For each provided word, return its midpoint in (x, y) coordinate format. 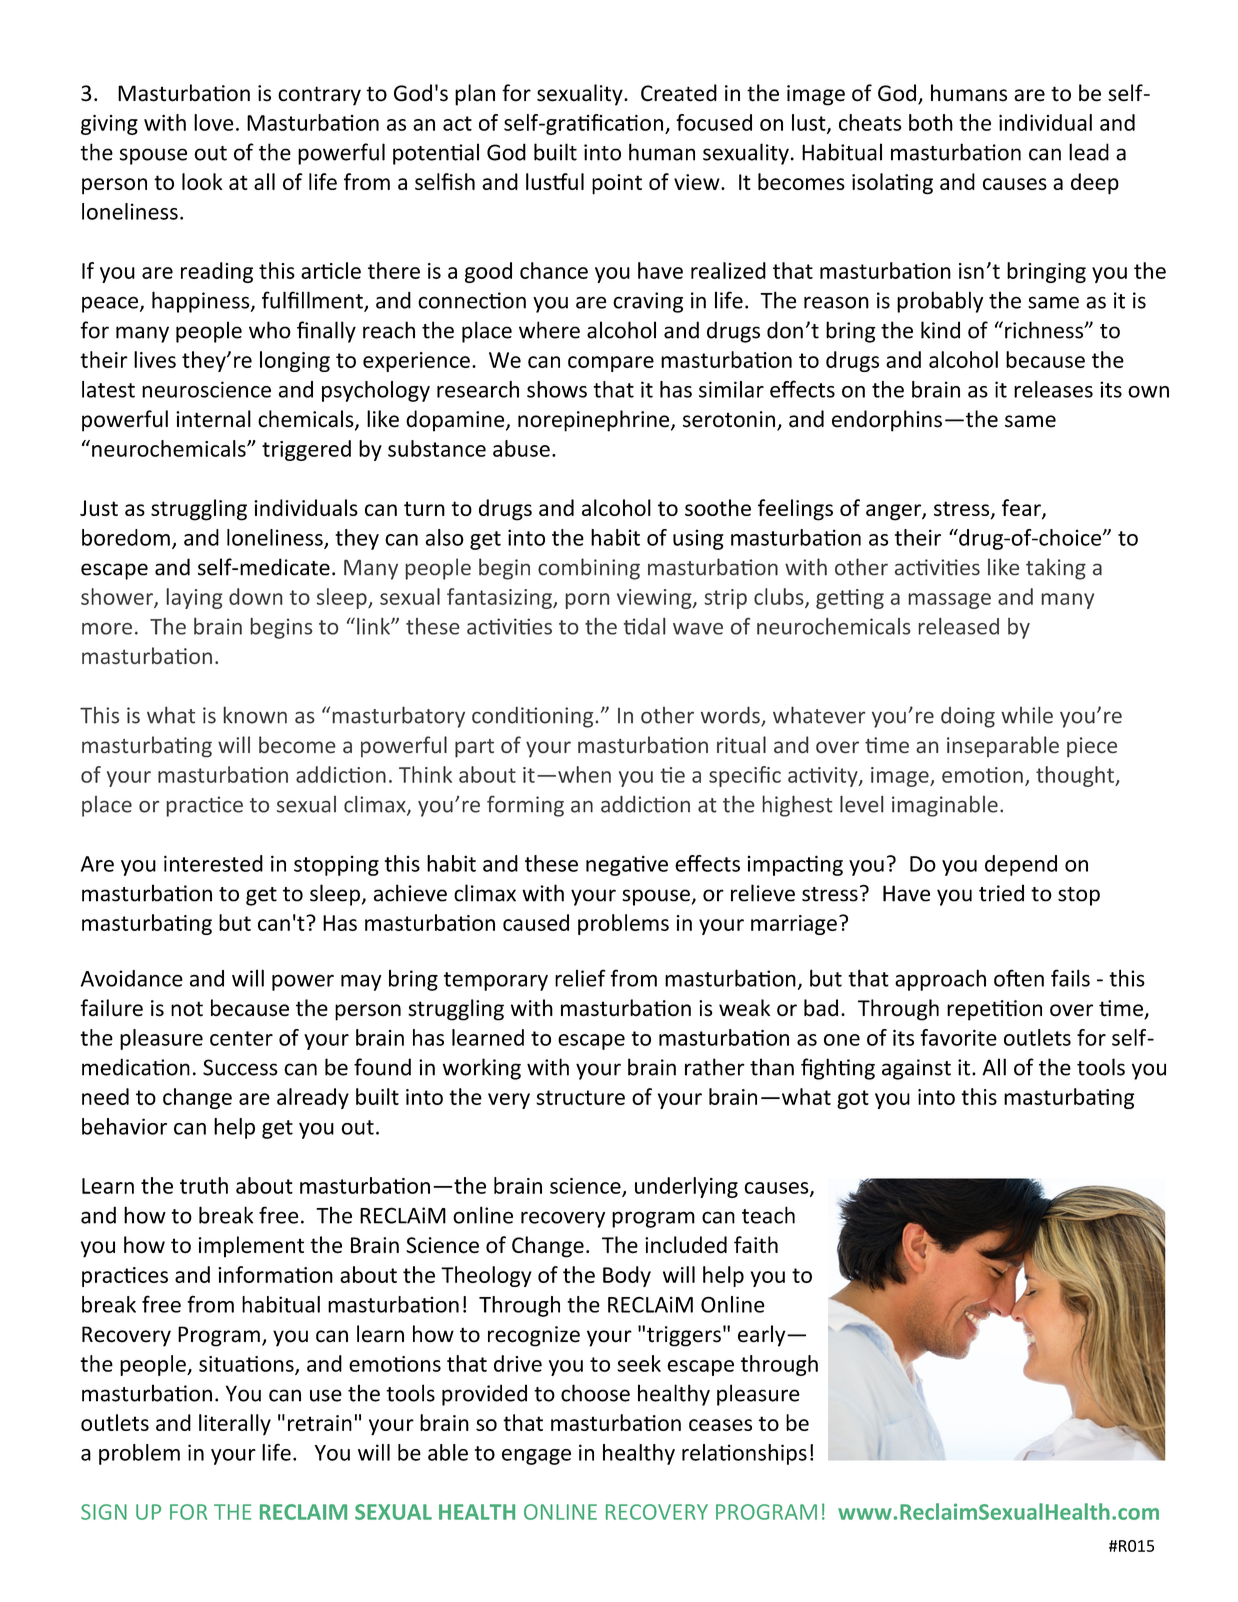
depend (1021, 865)
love (214, 122)
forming (525, 806)
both (931, 122)
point (617, 184)
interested (213, 863)
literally (235, 1424)
